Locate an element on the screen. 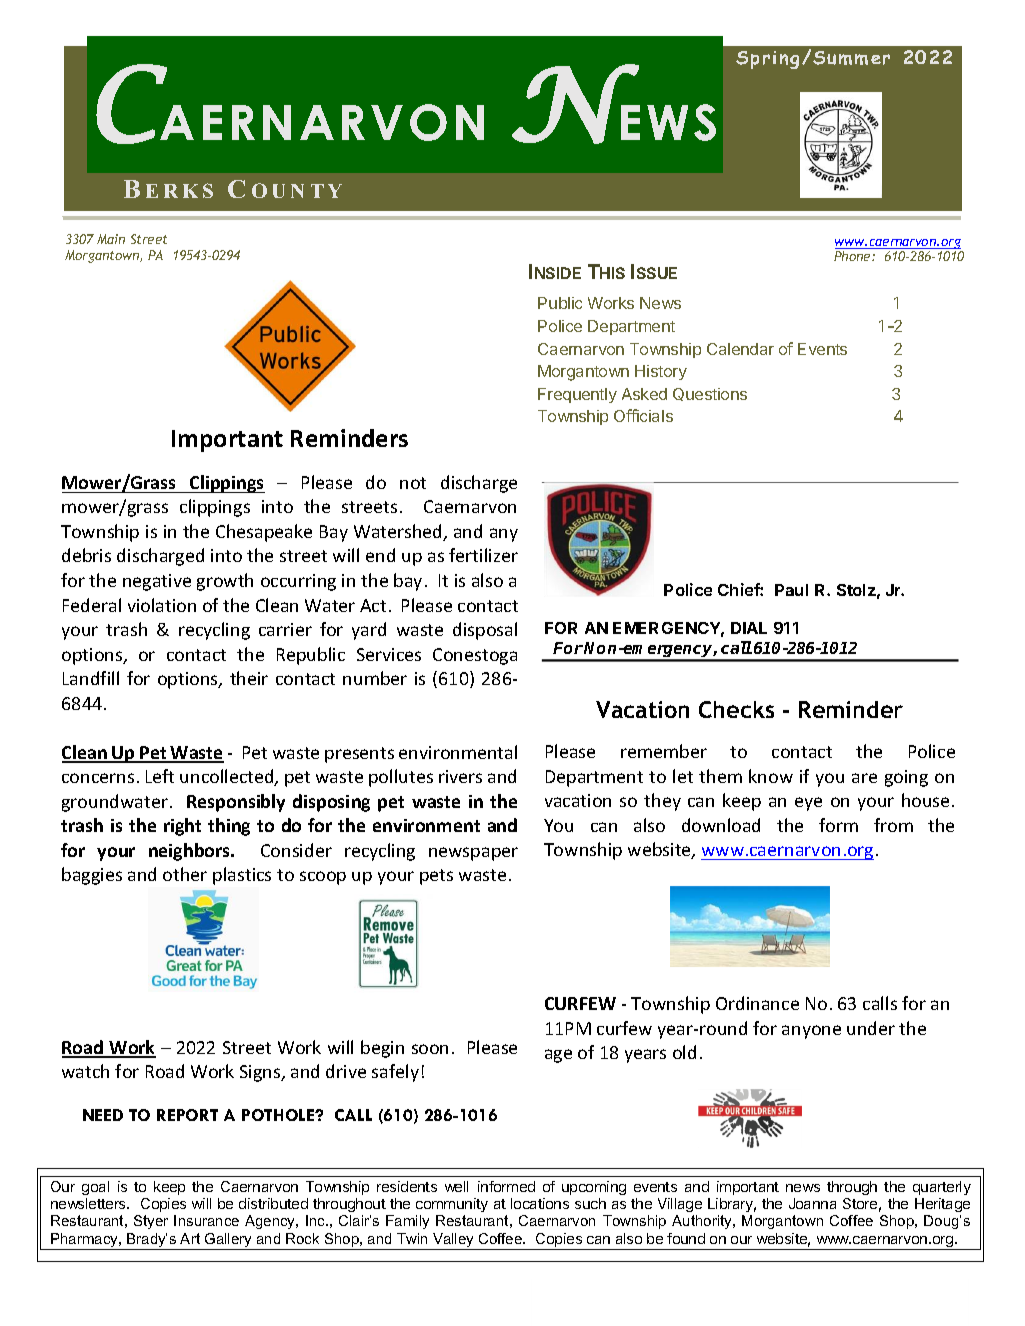 Image resolution: width=1025 pixels, height=1326 pixels. fertilizer is located at coordinates (483, 555).
